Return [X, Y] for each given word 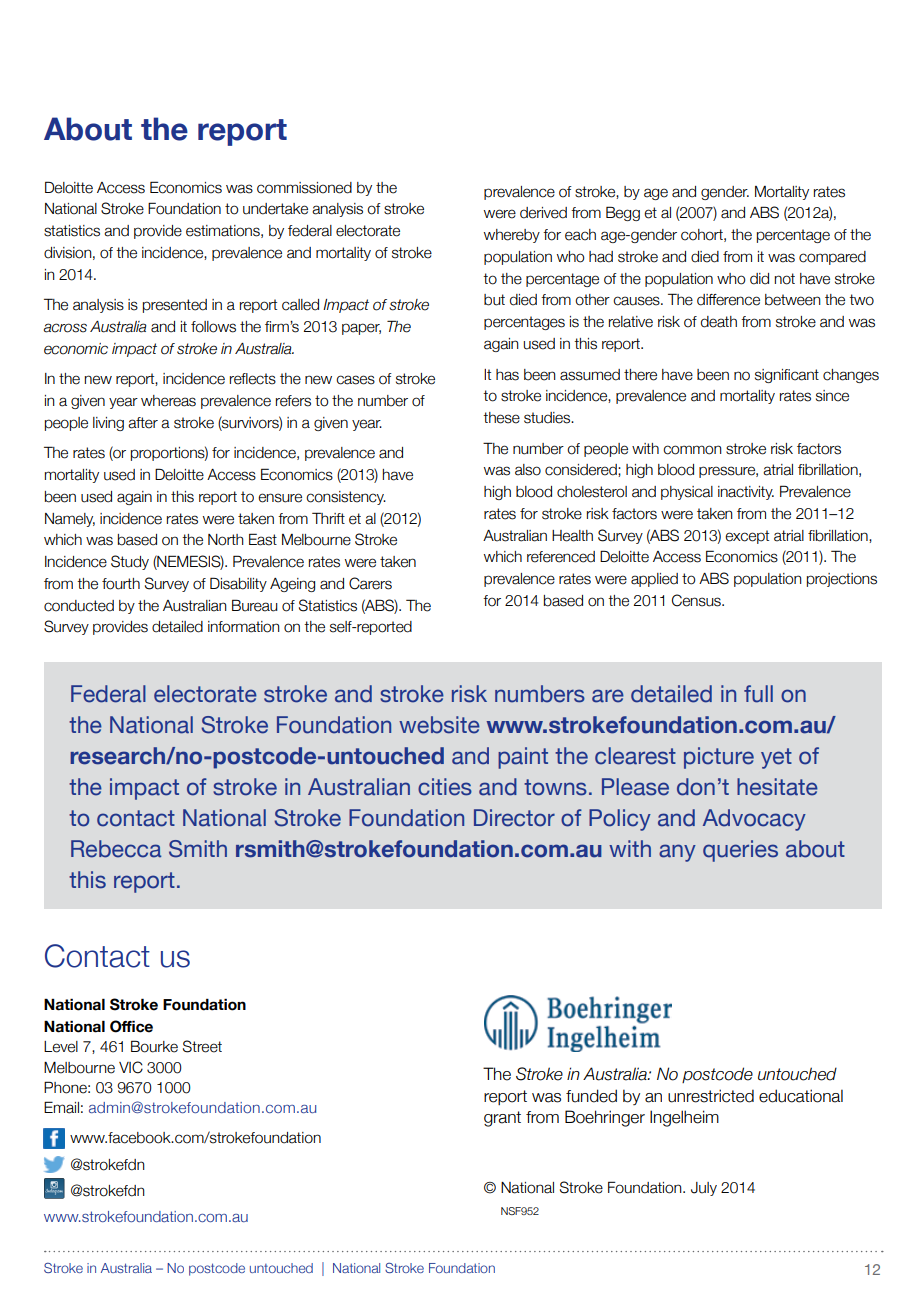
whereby [512, 236]
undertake [275, 209]
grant [502, 1119]
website [439, 725]
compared [832, 258]
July [704, 1189]
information [244, 627]
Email [61, 1107]
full [758, 694]
